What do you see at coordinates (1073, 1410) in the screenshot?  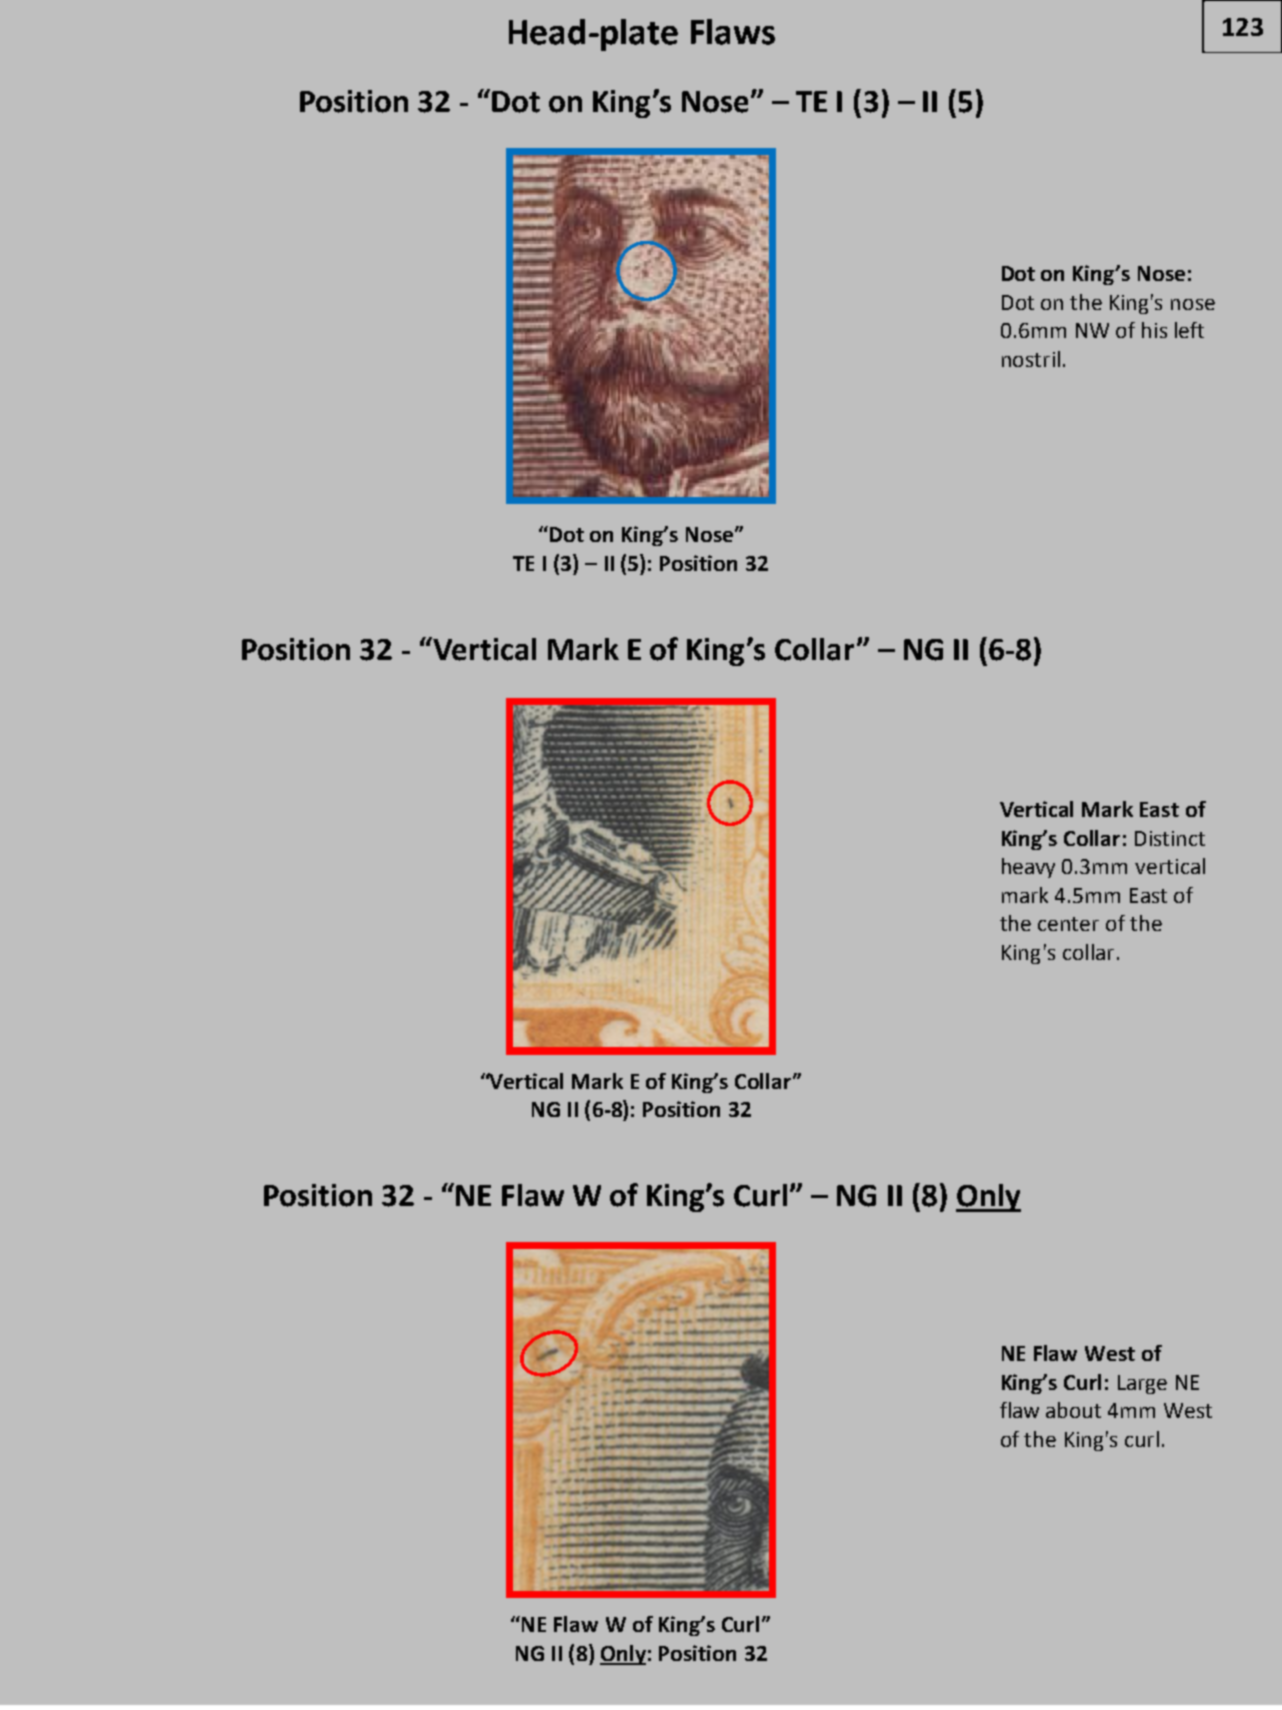 I see `about` at bounding box center [1073, 1410].
